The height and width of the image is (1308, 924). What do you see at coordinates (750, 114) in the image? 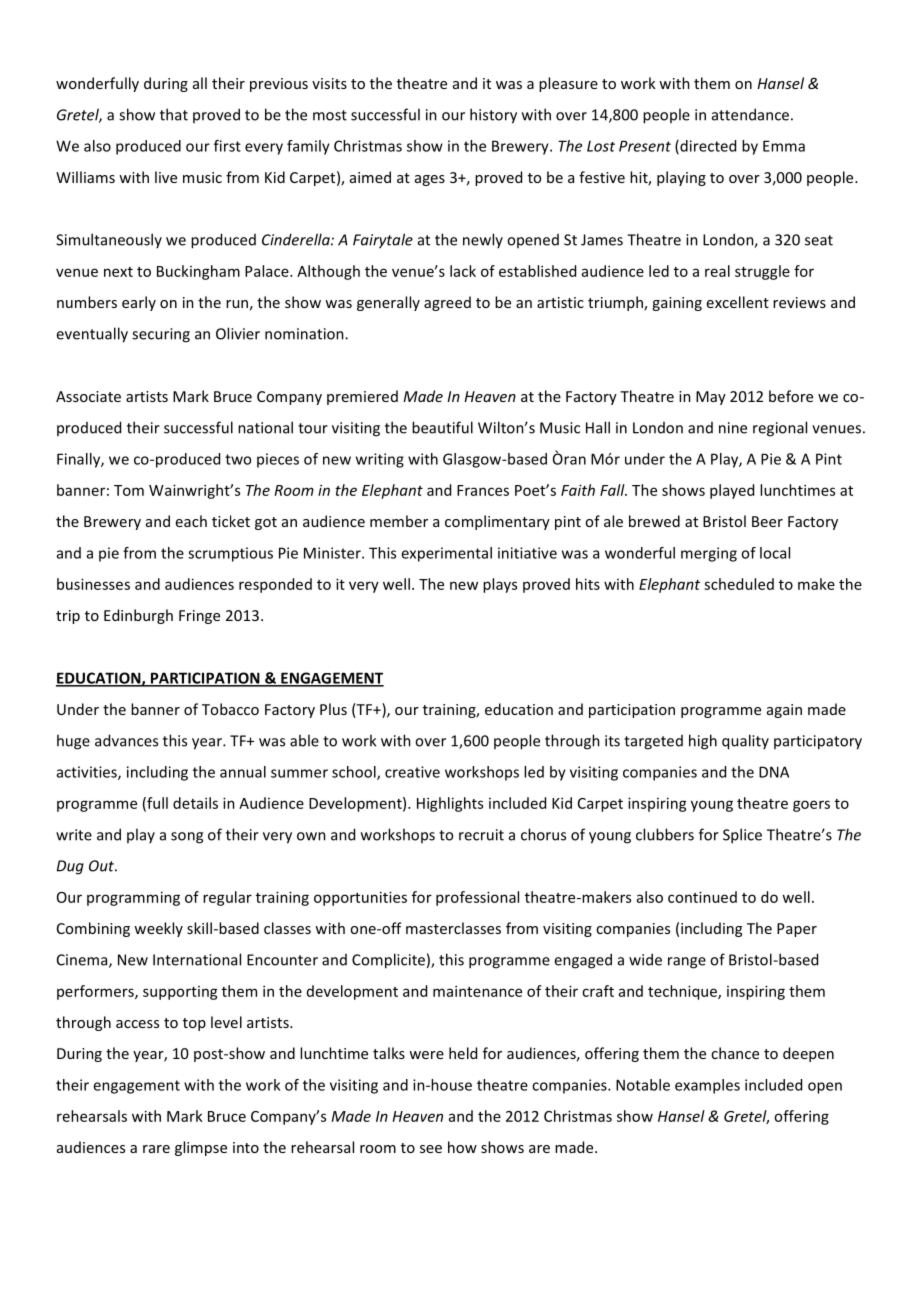
I see `attendance` at bounding box center [750, 114].
